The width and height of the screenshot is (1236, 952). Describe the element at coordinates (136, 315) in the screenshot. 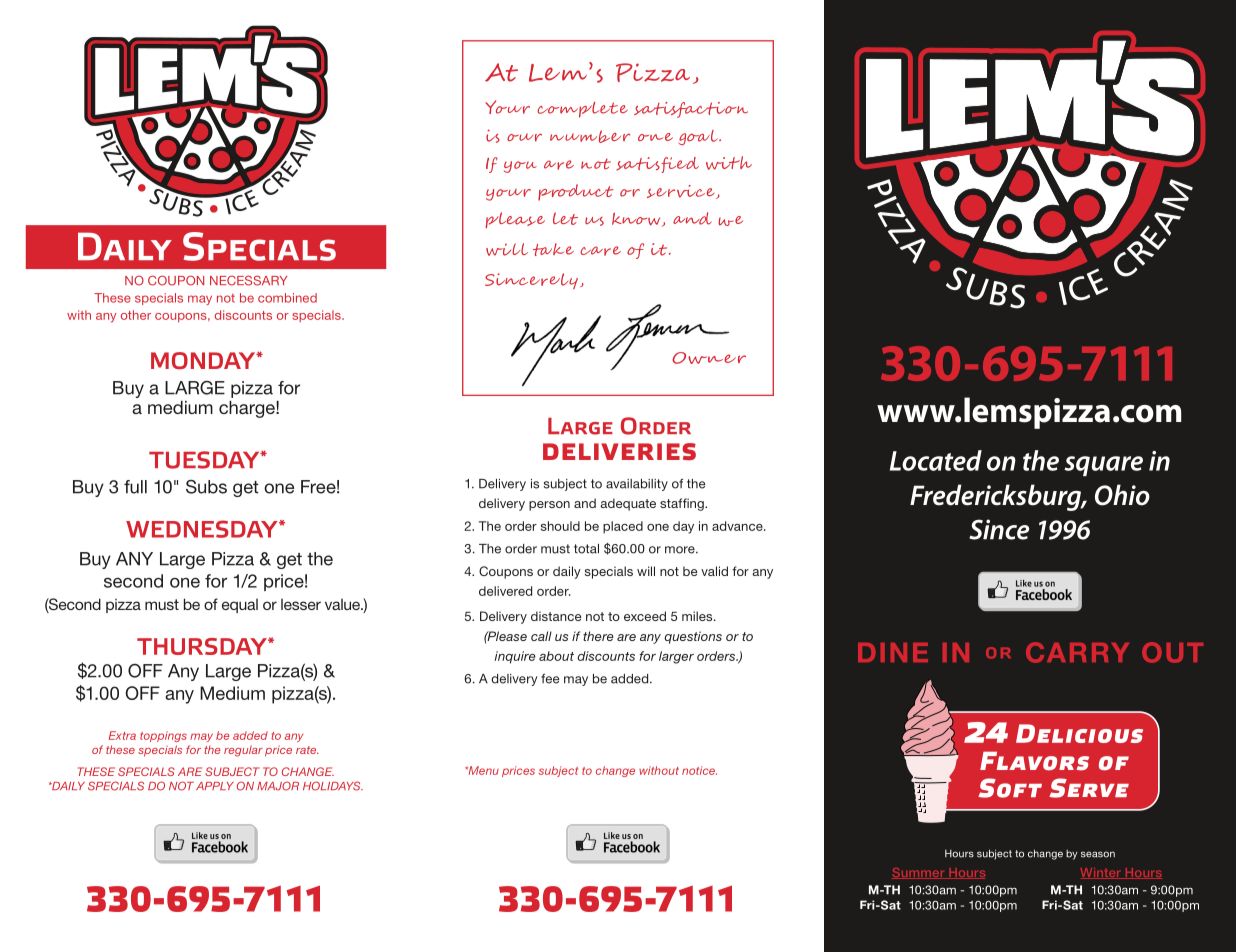

I see `other` at that location.
